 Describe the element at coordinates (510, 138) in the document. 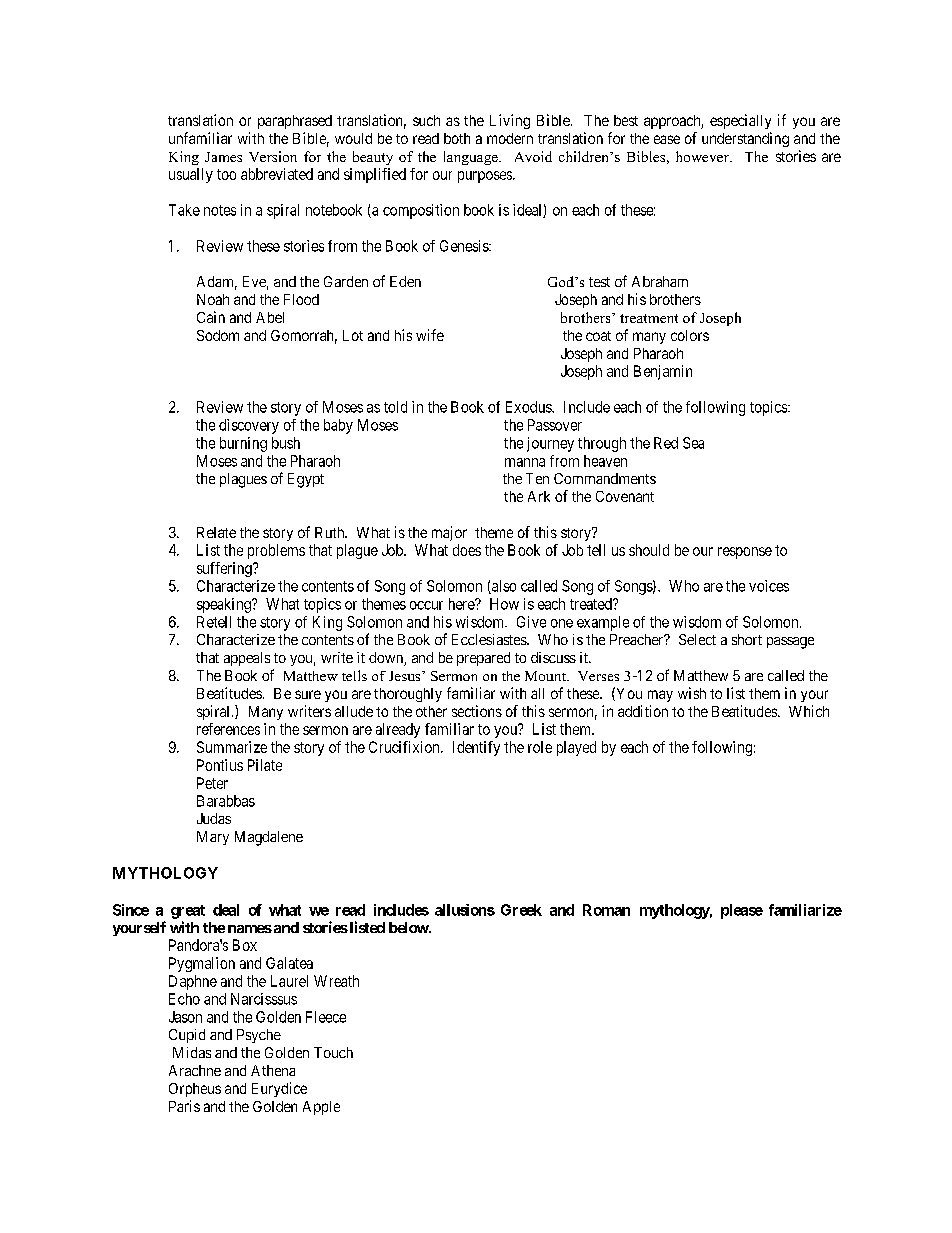

I see `modern` at that location.
